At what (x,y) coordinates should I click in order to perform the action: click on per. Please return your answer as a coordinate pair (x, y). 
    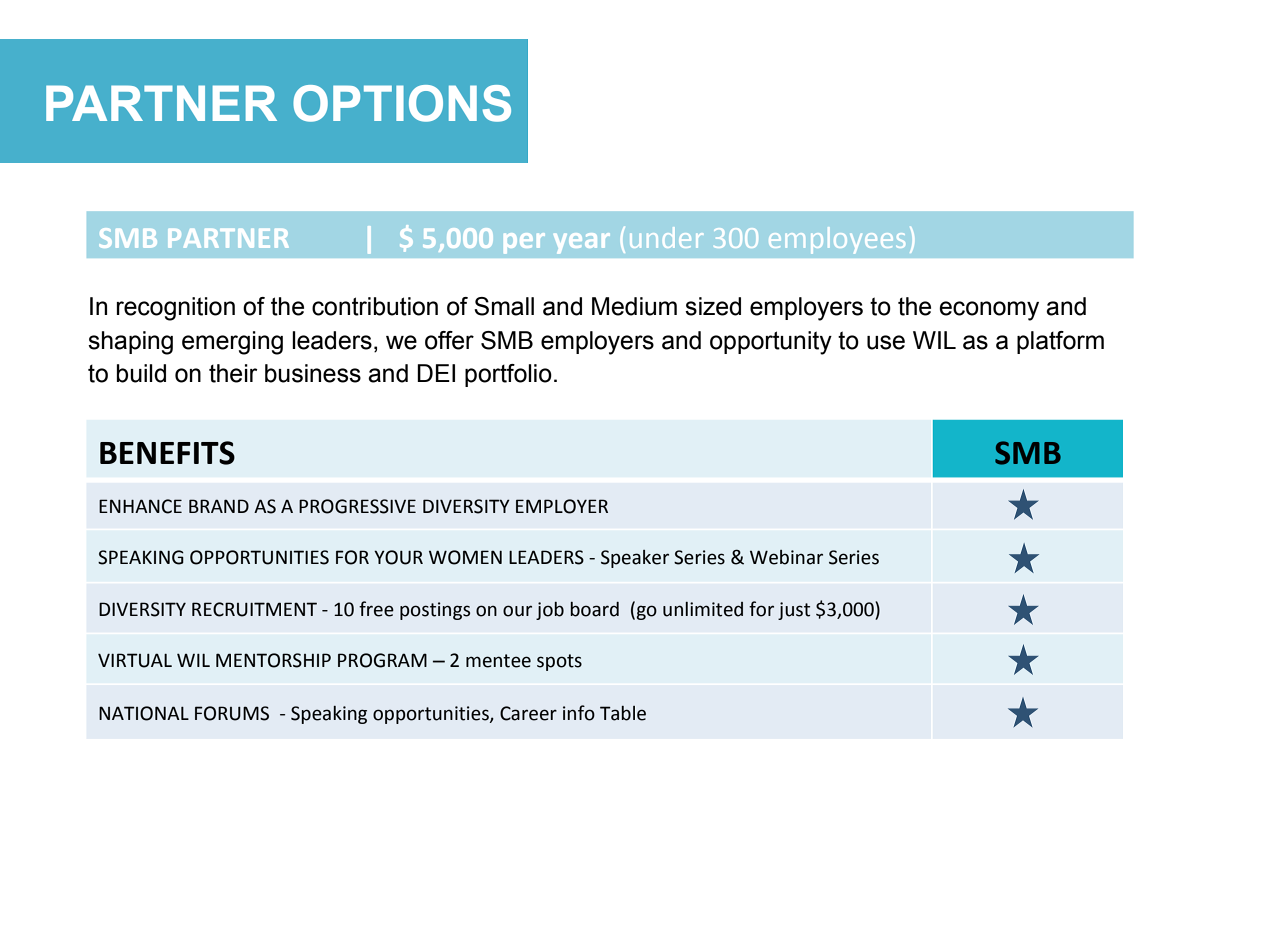
    Looking at the image, I should click on (524, 243).
